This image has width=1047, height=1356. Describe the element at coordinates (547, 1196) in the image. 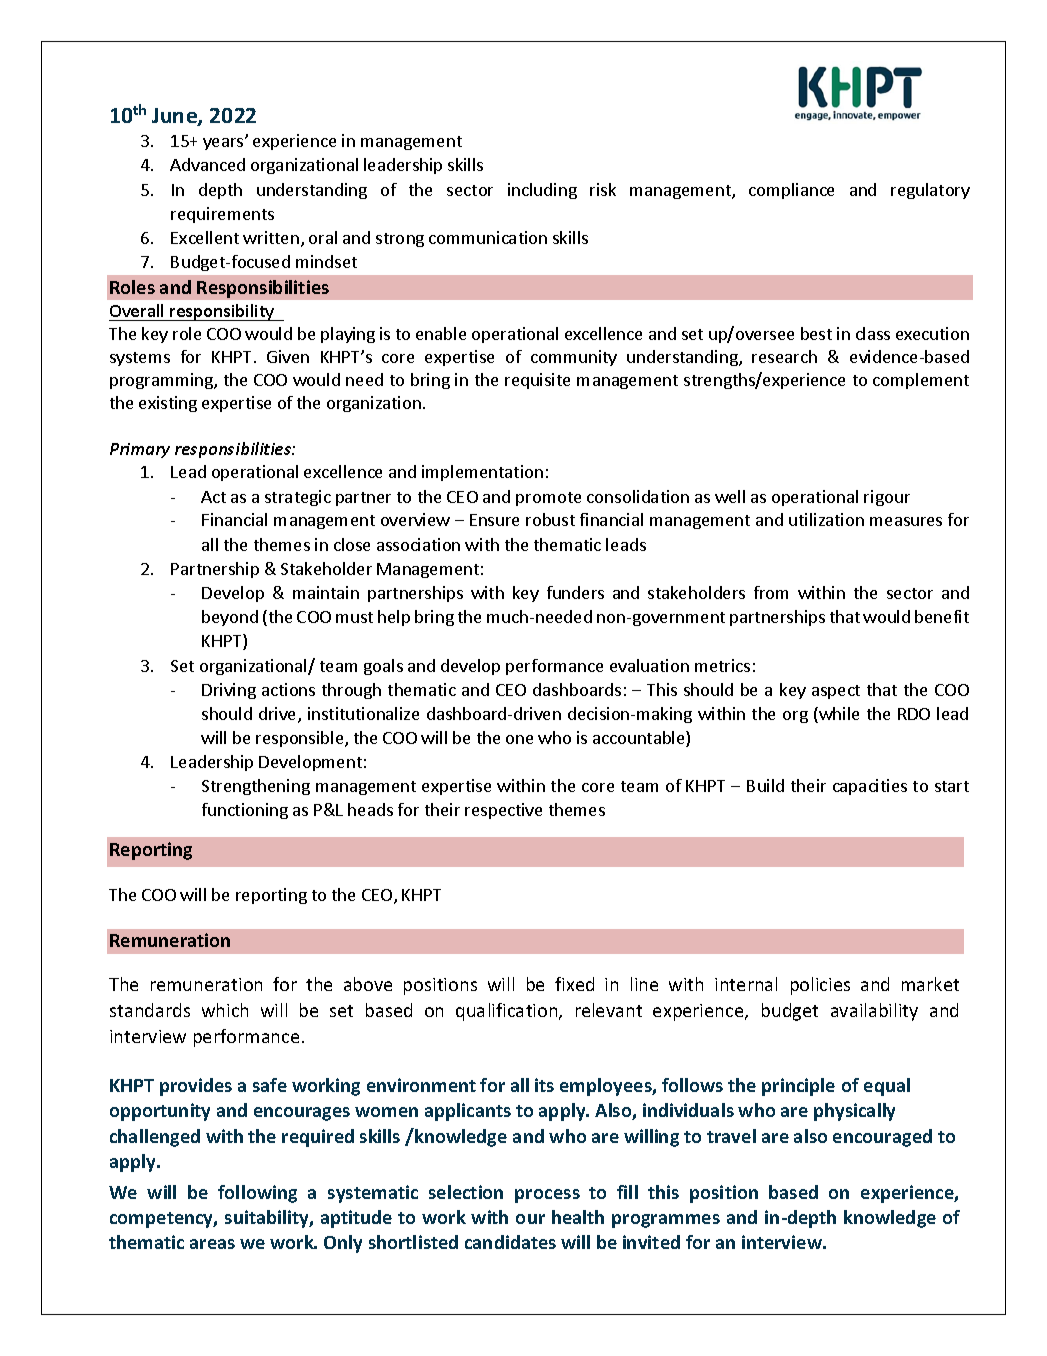

I see `process` at that location.
